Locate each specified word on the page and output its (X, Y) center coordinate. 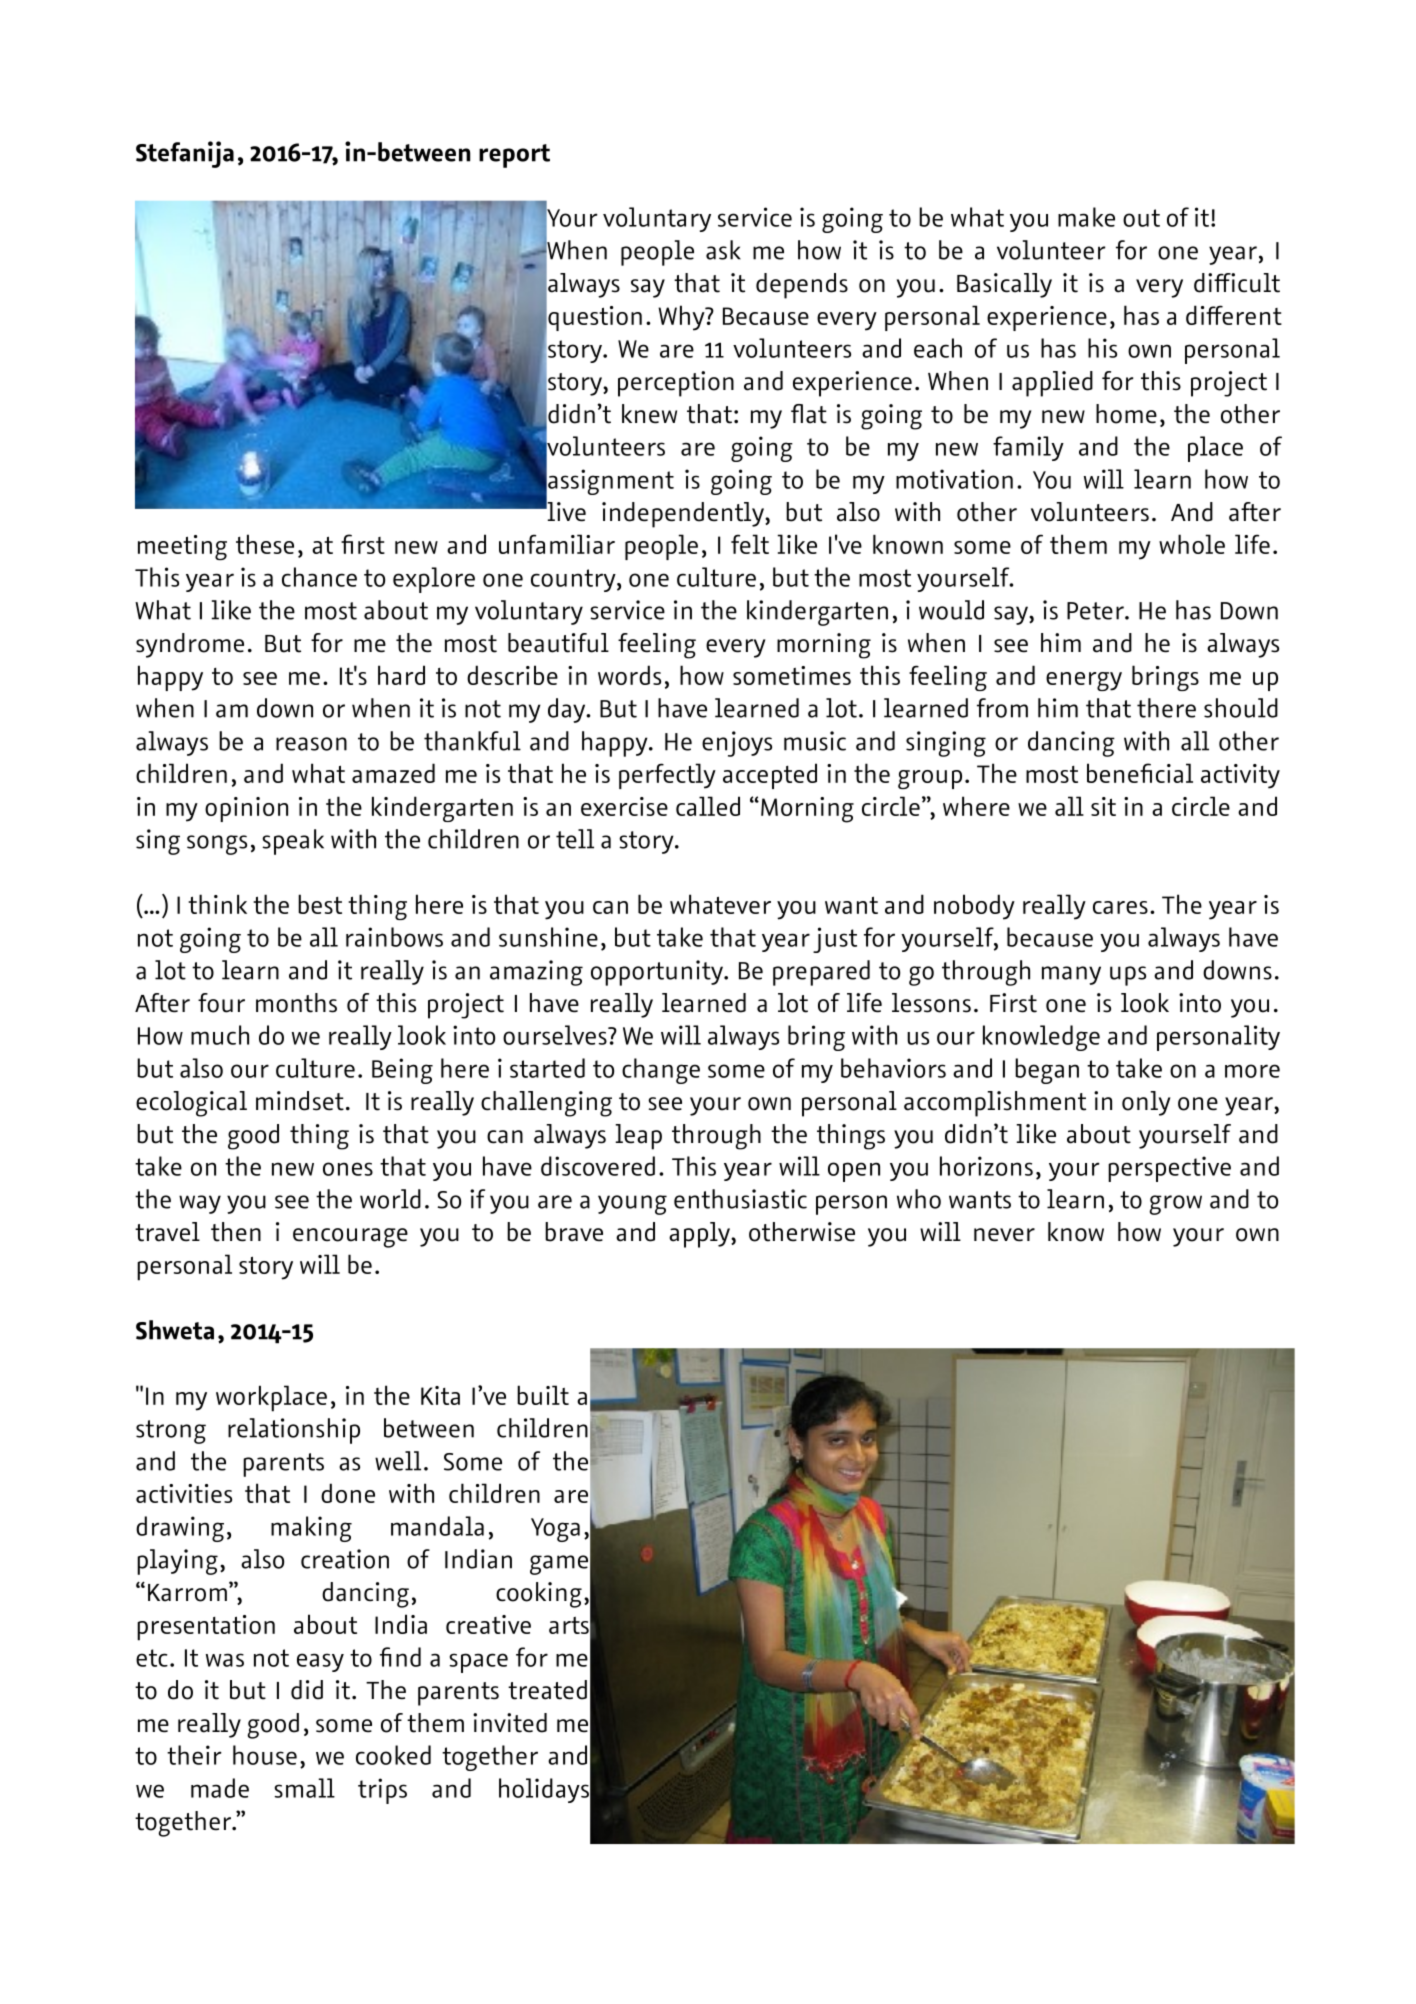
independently (684, 515)
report (514, 156)
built (543, 1395)
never (1004, 1235)
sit (1103, 806)
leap (638, 1137)
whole (1192, 544)
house (265, 1755)
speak (293, 842)
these (265, 544)
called (708, 806)
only (1146, 1103)
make (1086, 217)
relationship (294, 1431)
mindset (300, 1101)
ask (723, 250)
